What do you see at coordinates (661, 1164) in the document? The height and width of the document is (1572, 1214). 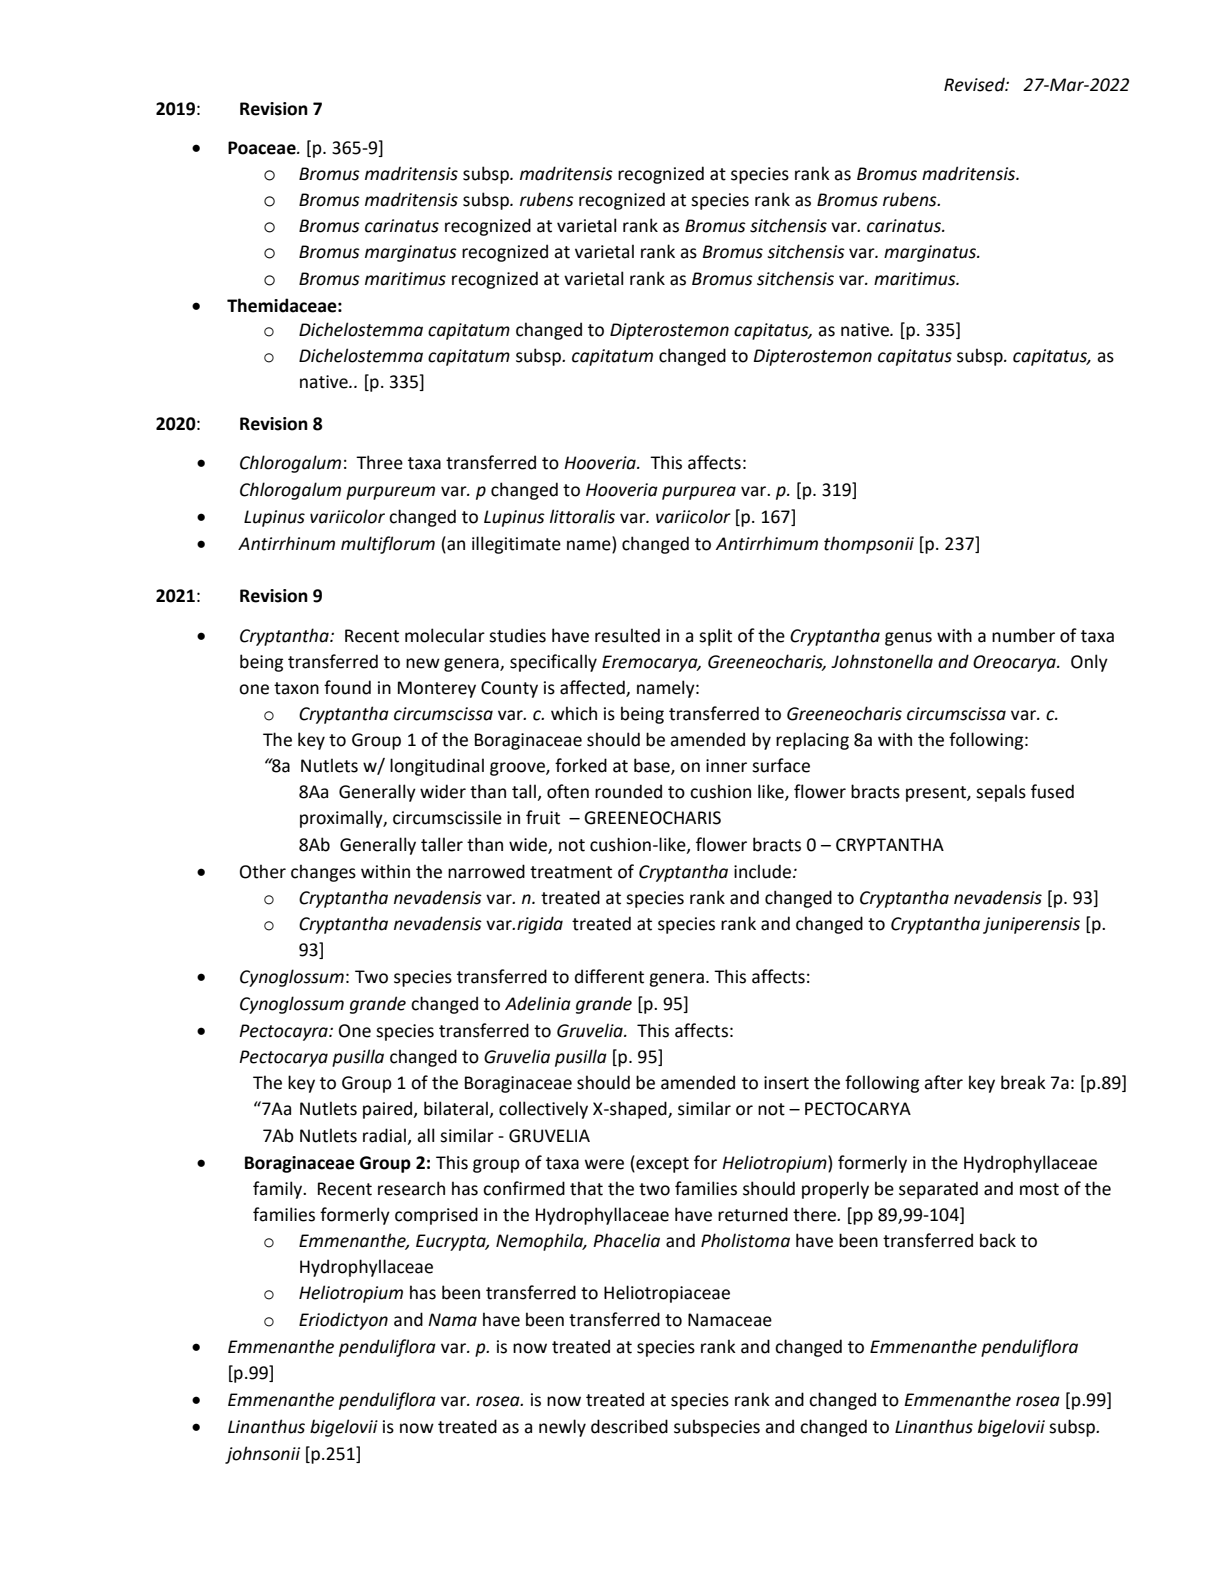 I see `except` at bounding box center [661, 1164].
